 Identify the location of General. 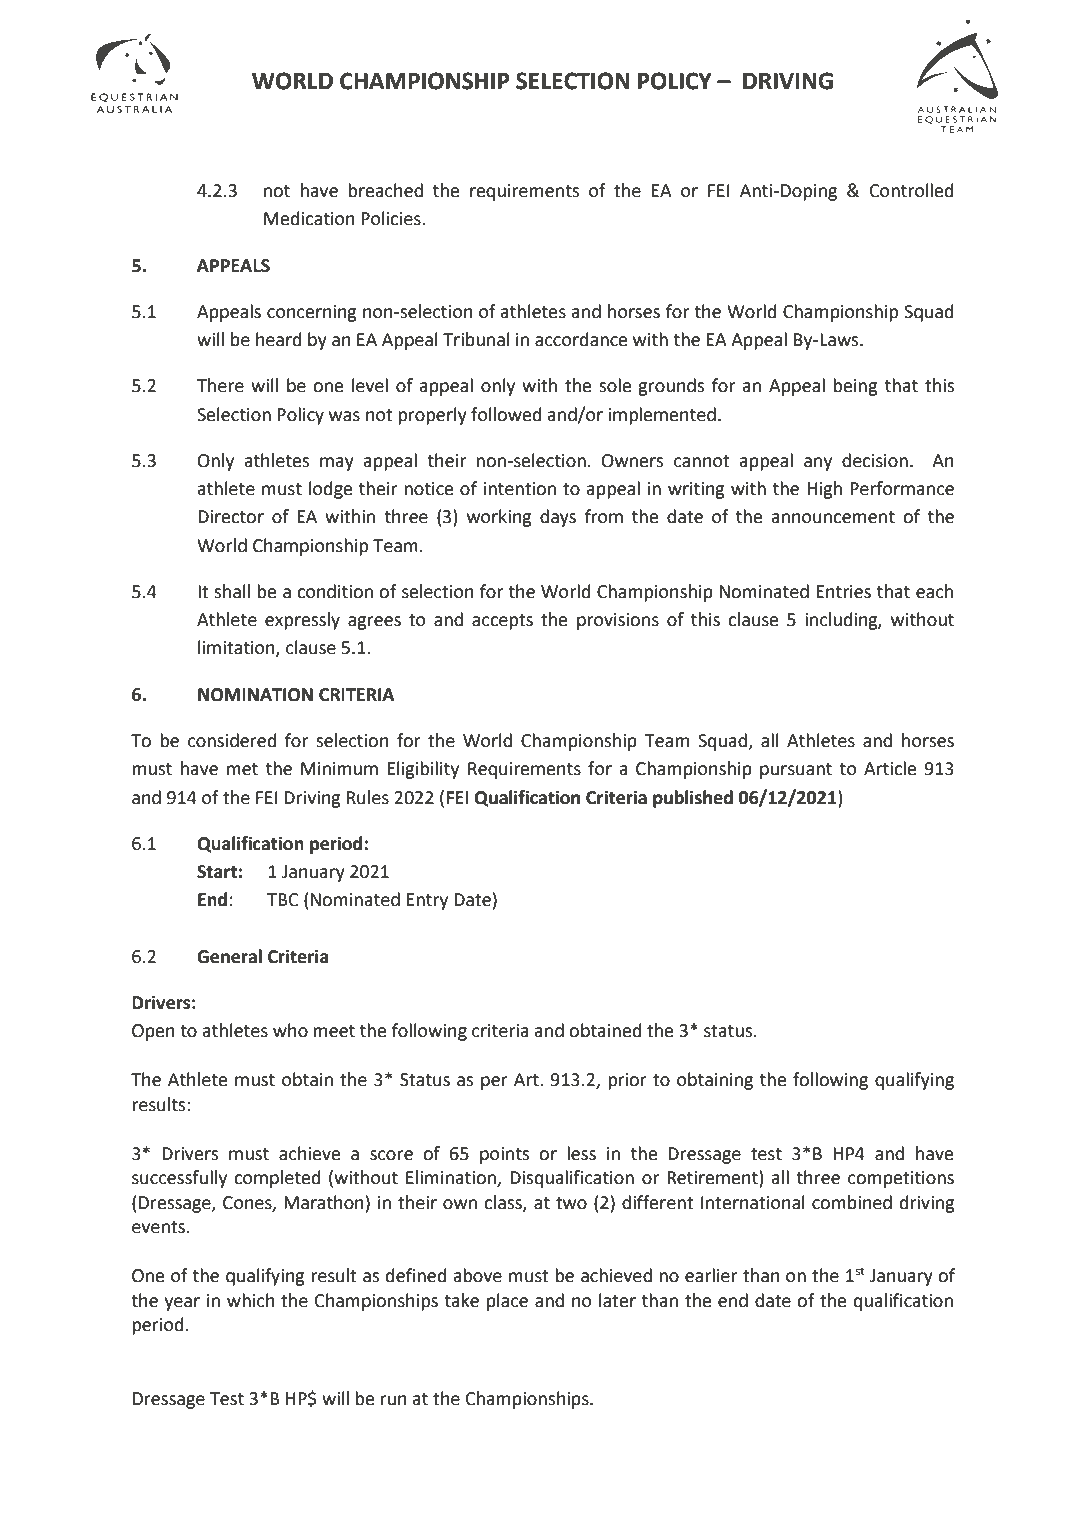
(229, 956).
